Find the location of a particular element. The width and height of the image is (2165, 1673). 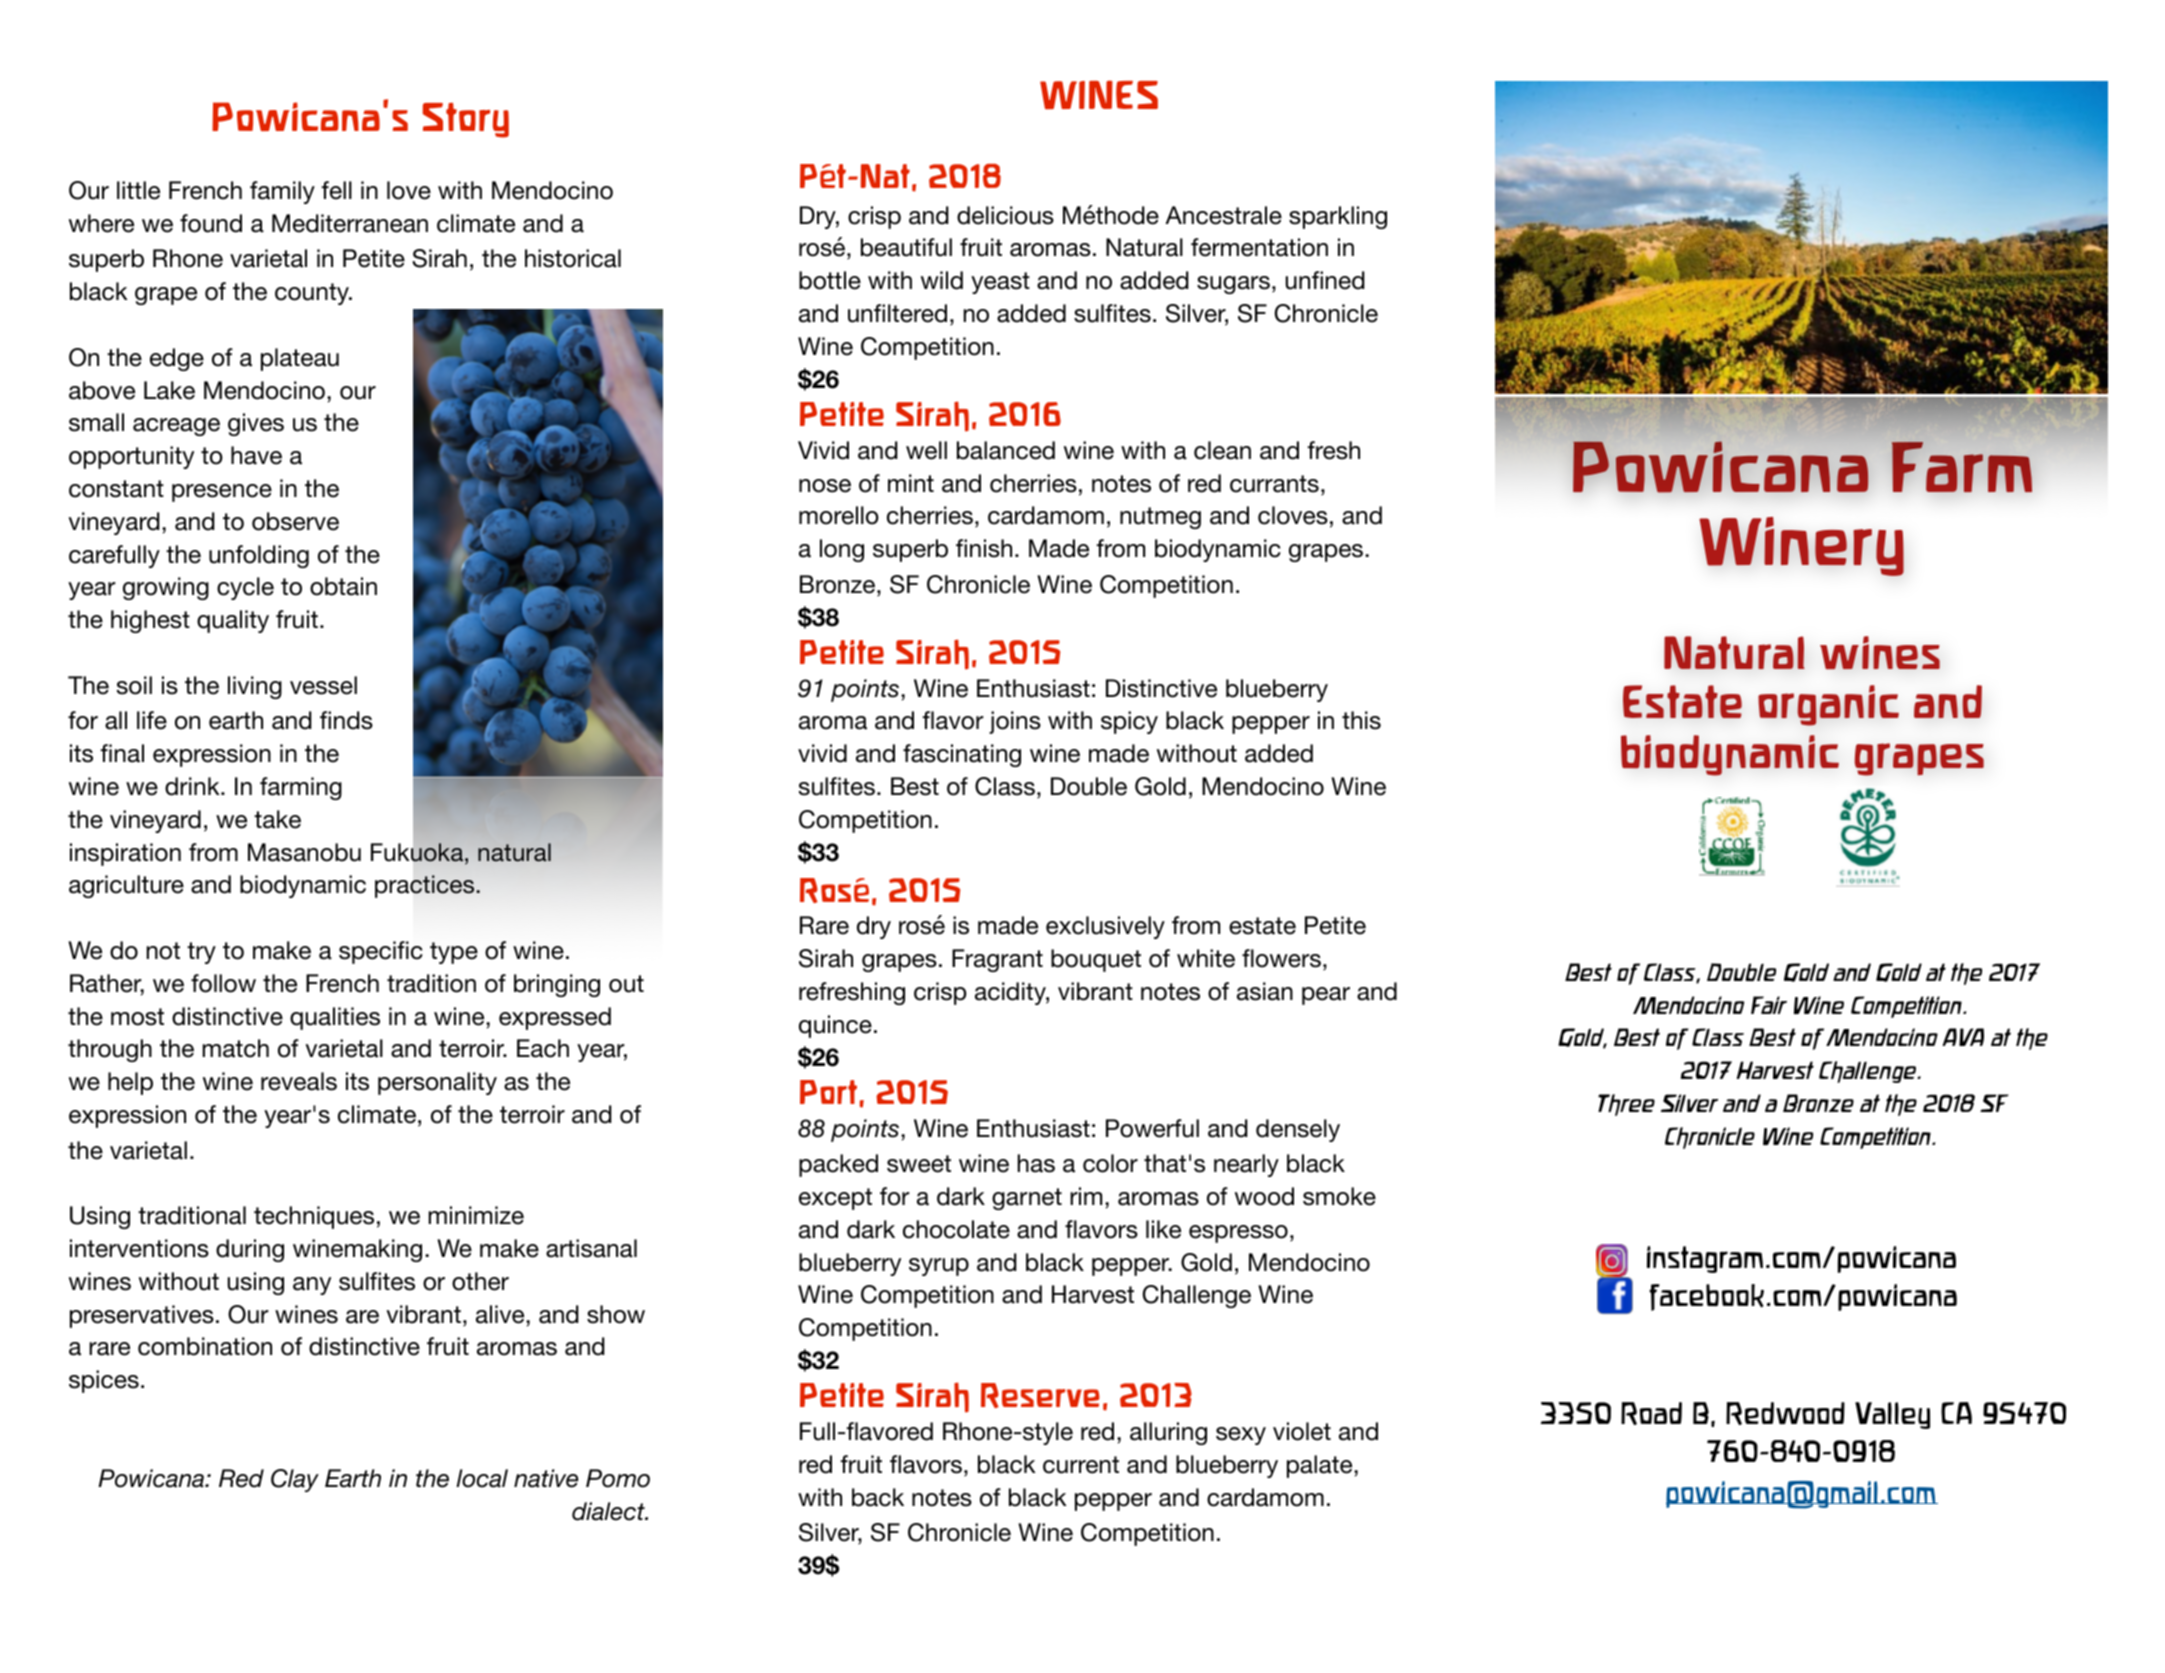

sparkling is located at coordinates (1338, 217).
